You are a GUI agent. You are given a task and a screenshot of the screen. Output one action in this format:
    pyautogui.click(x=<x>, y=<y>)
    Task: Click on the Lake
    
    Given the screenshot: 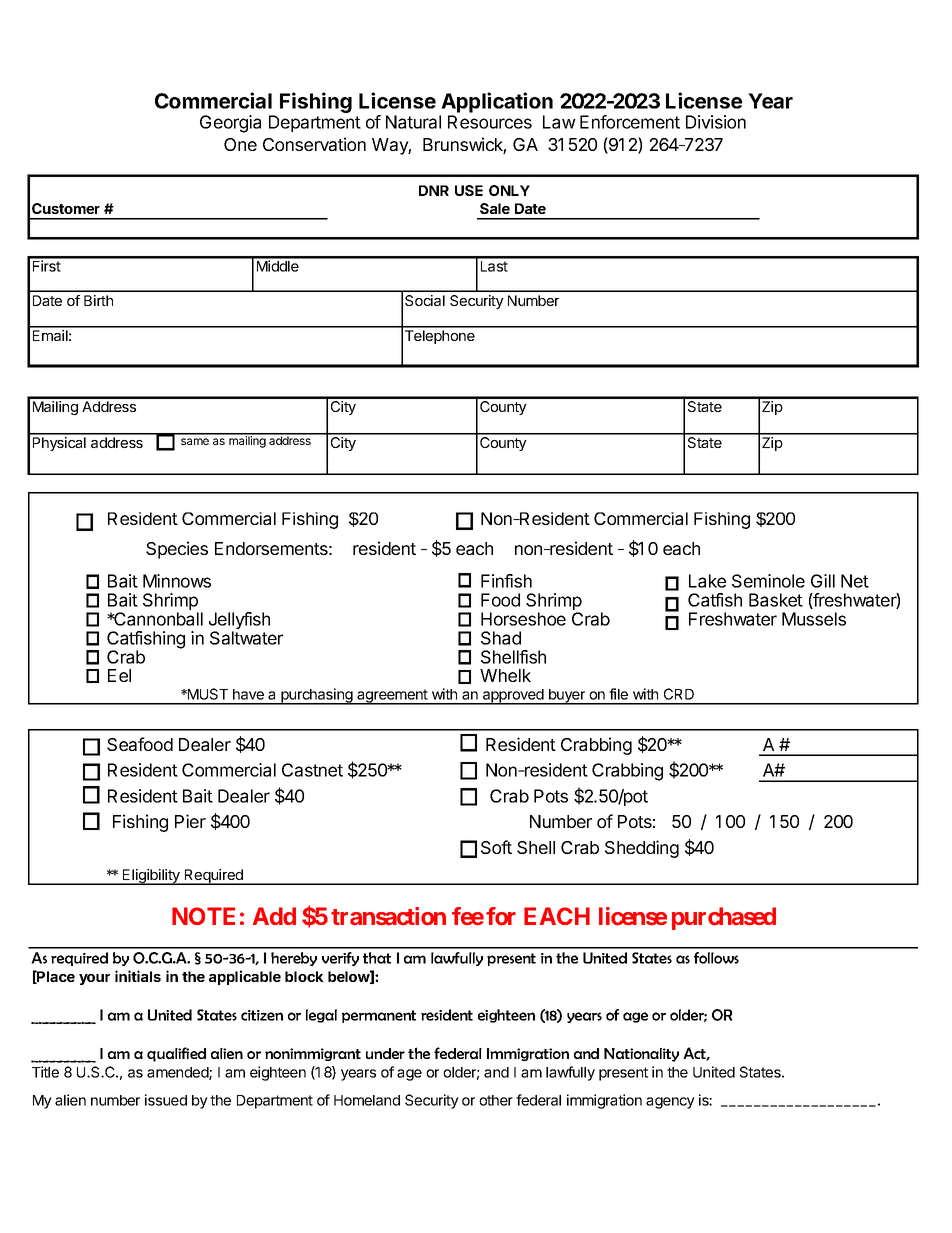 What is the action you would take?
    pyautogui.click(x=707, y=581)
